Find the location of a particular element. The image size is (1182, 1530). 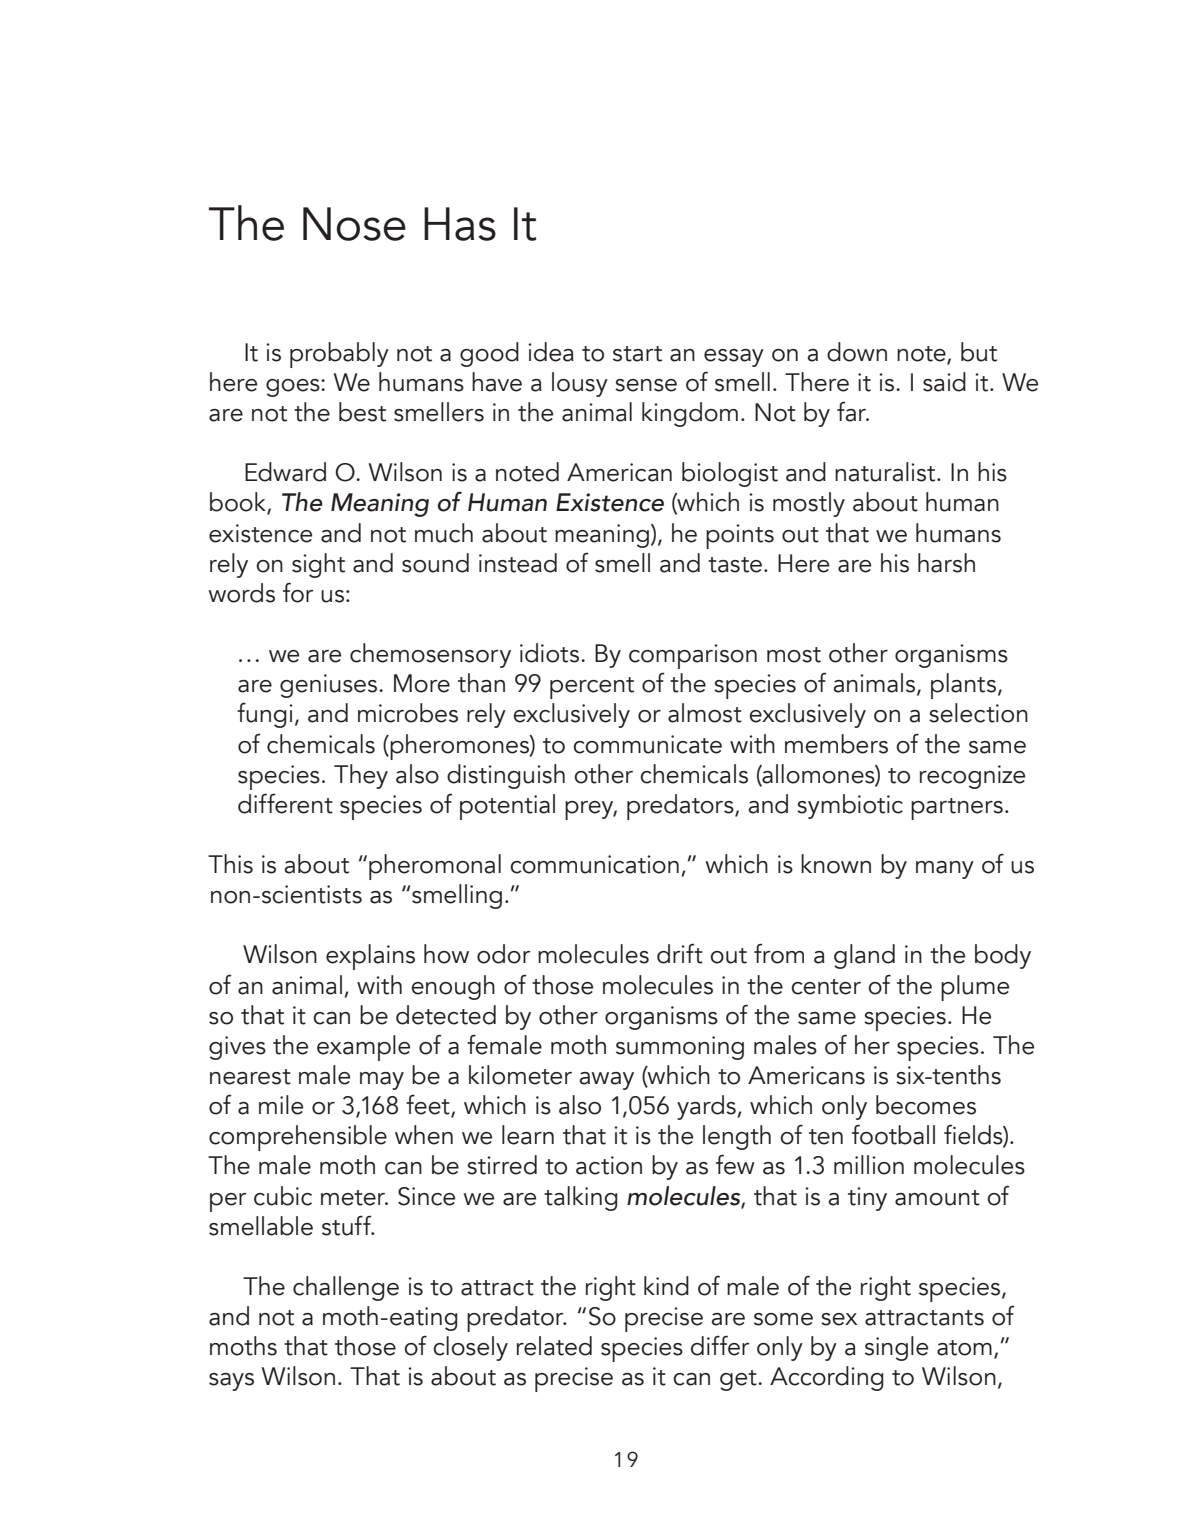

many is located at coordinates (945, 870).
